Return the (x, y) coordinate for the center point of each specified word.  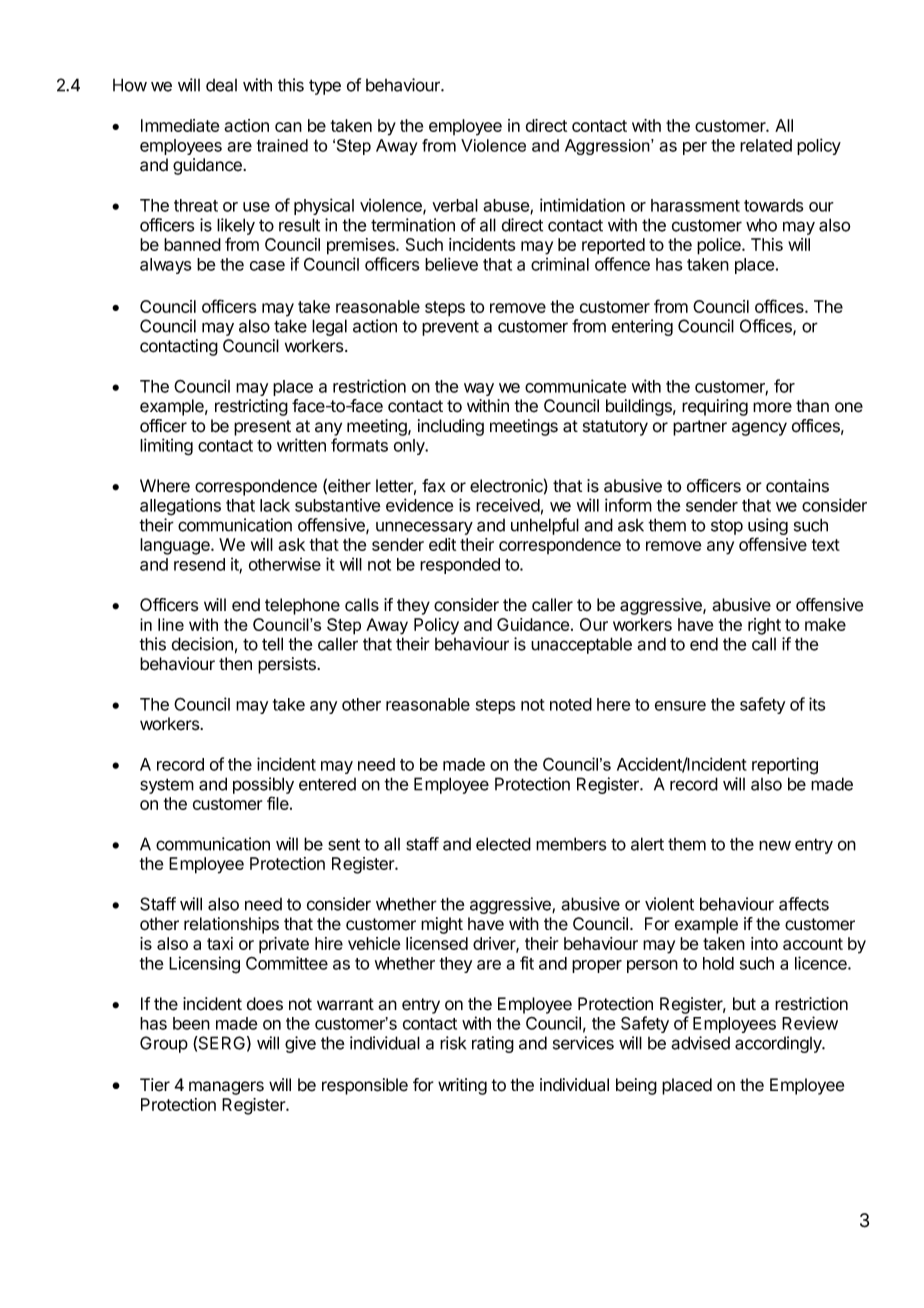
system (167, 786)
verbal (455, 205)
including (451, 427)
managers (226, 1088)
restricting (251, 407)
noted (571, 704)
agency (759, 429)
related (766, 145)
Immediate (180, 125)
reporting (785, 766)
